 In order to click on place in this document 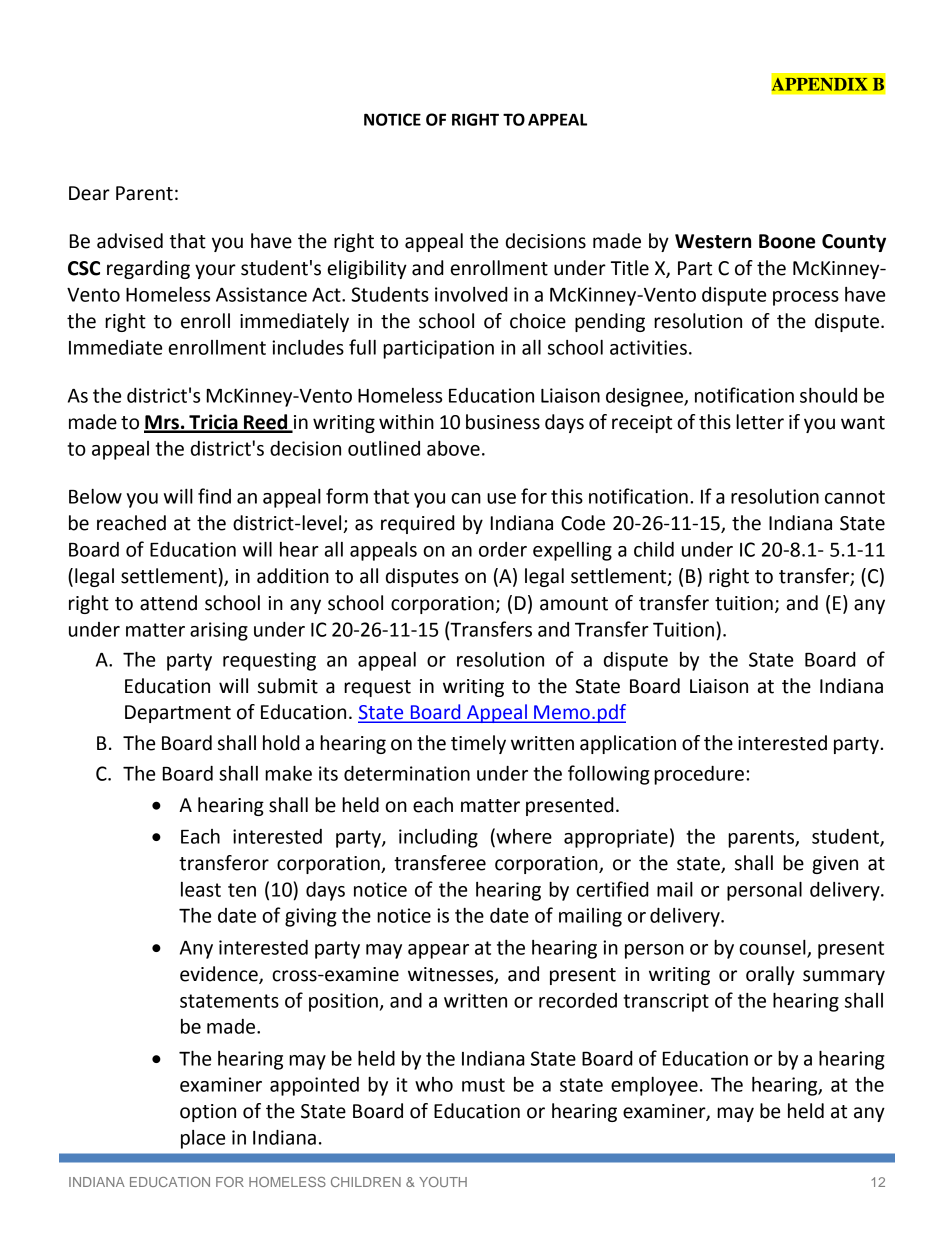, I will do `click(203, 1139)`.
